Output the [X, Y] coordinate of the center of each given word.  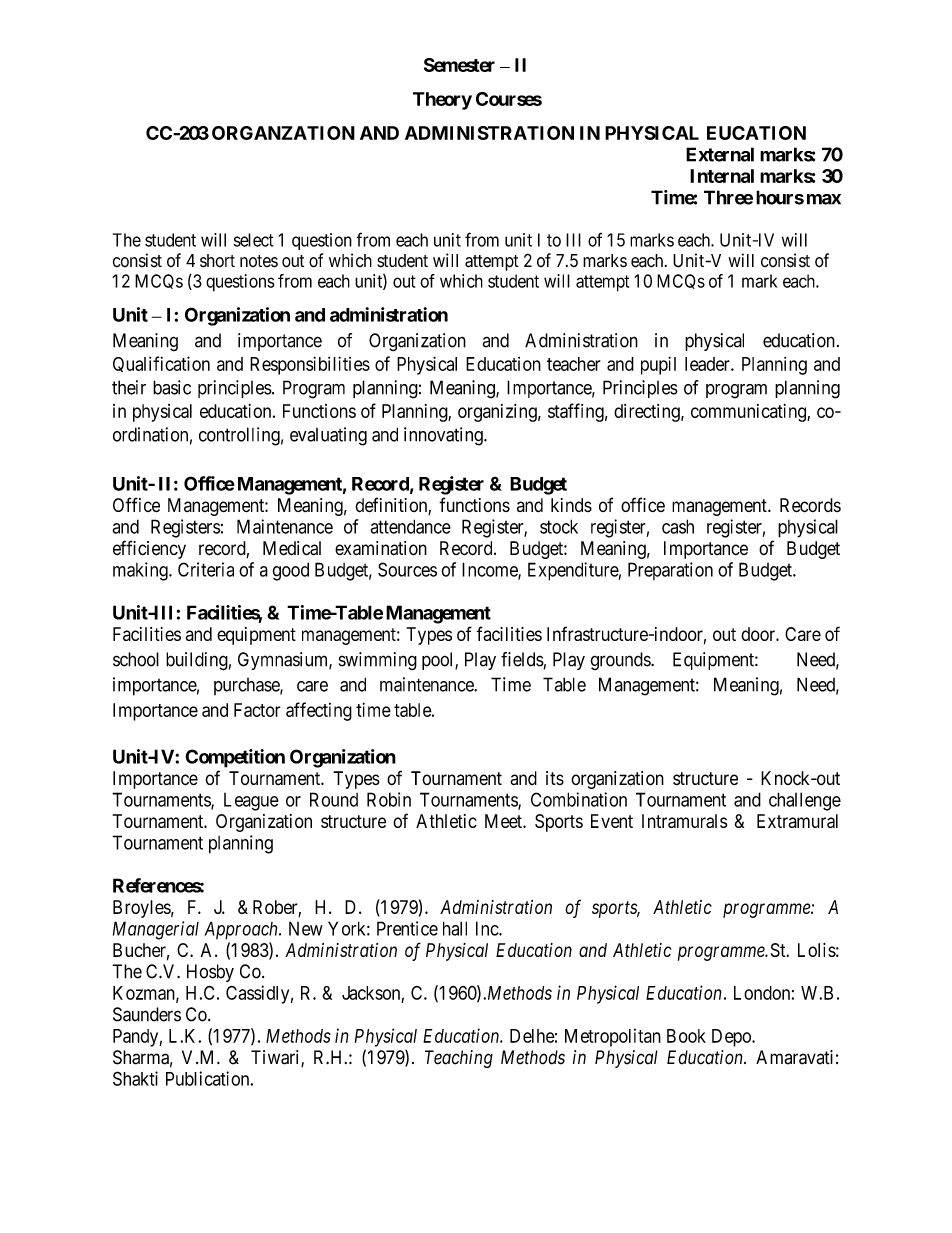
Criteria [206, 569]
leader [708, 364]
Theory [442, 101]
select [254, 240]
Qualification [161, 364]
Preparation [670, 571]
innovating [444, 436]
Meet [504, 821]
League [251, 802]
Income [490, 570]
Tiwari [276, 1058]
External [720, 154]
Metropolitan [613, 1037]
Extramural [797, 821]
